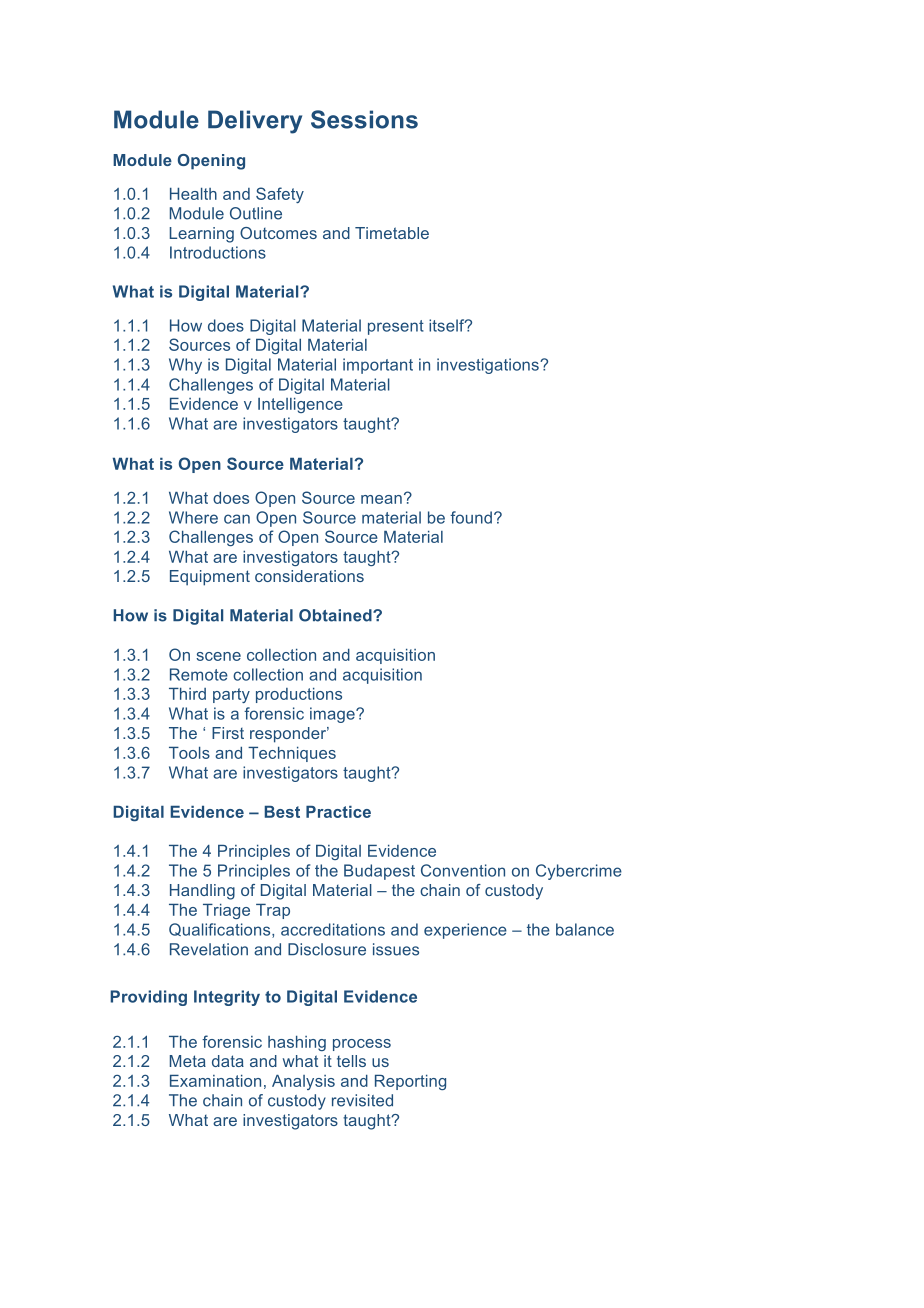  I want to click on Health, so click(193, 194).
